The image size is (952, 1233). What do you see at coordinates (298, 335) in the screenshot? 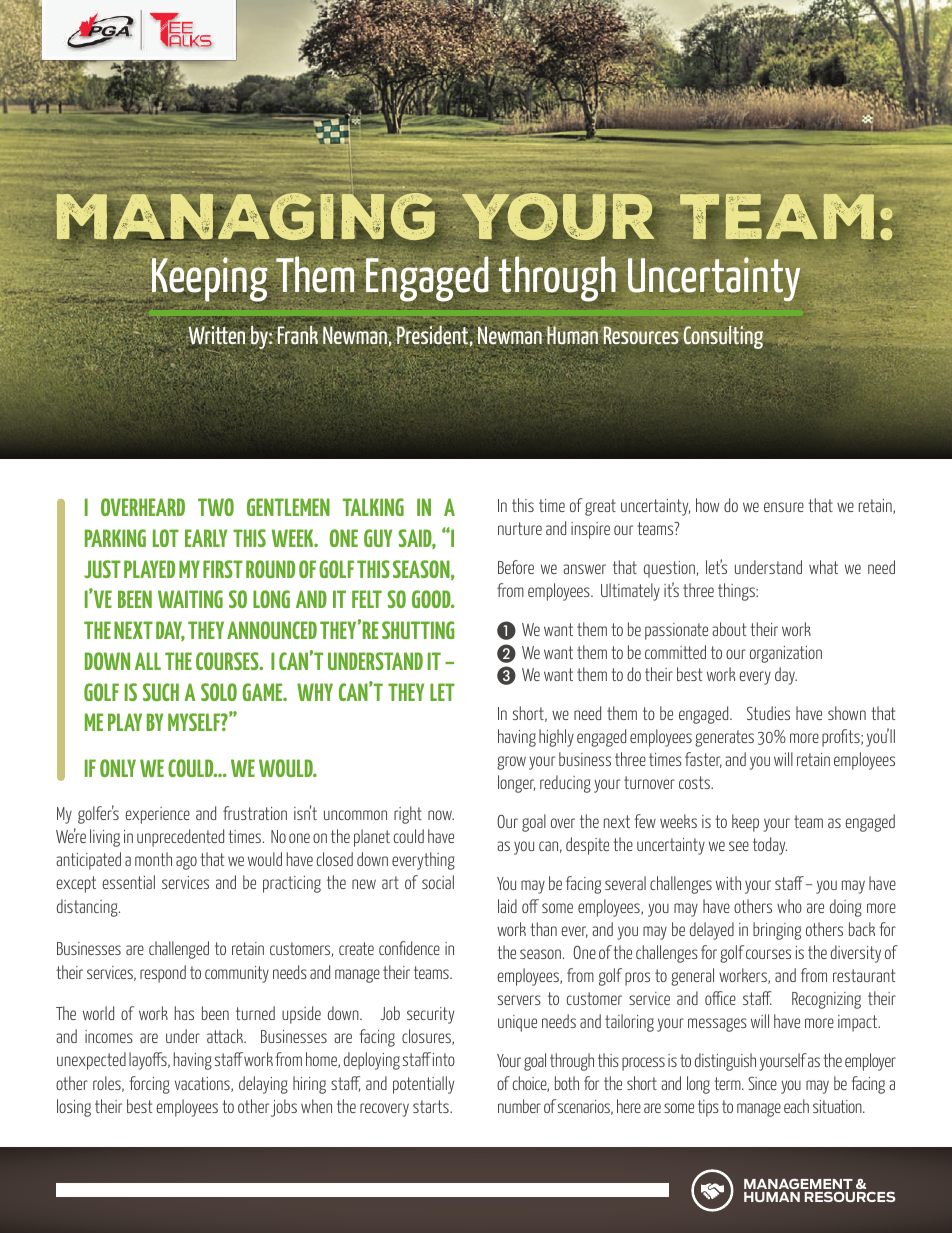
I see `Frank` at bounding box center [298, 335].
